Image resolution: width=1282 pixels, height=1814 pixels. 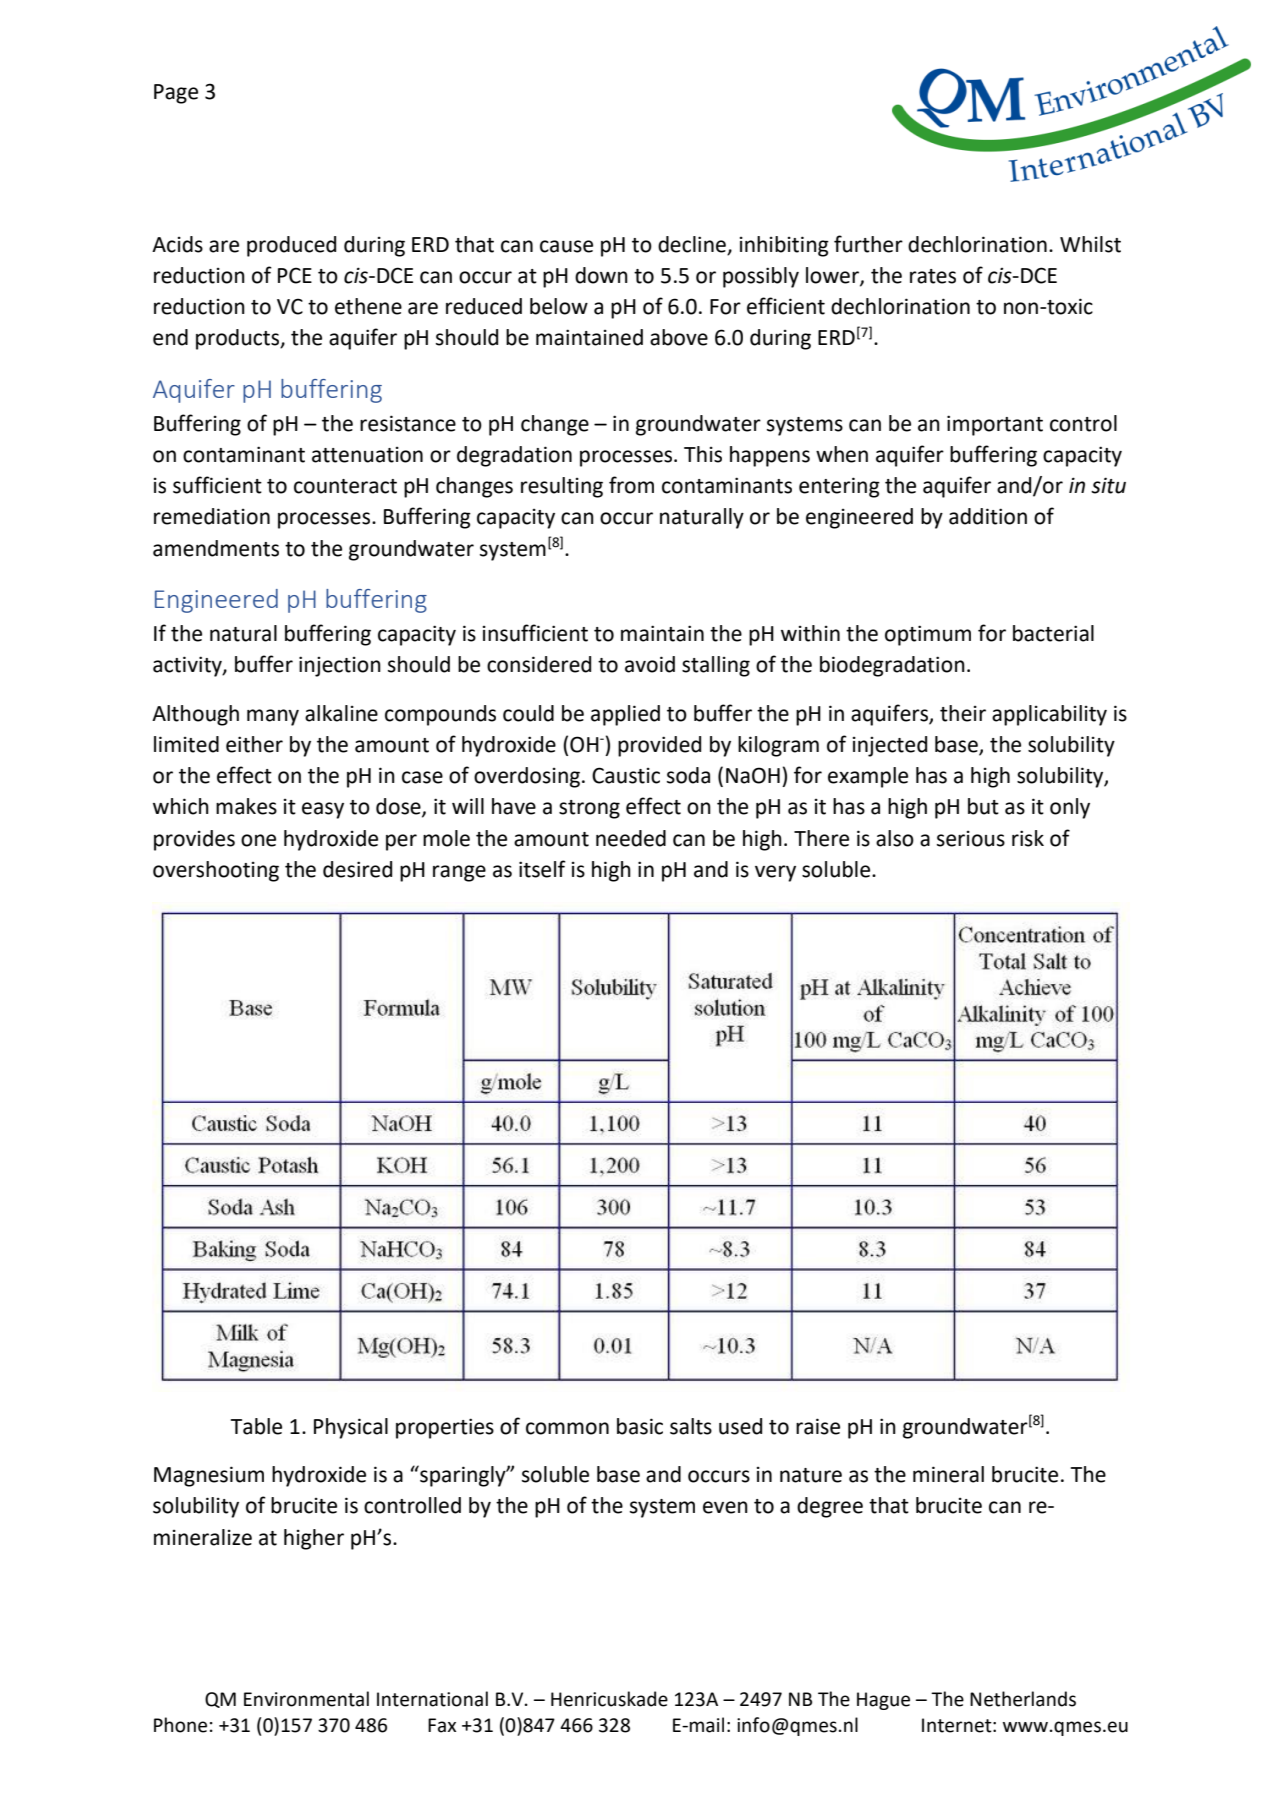 What do you see at coordinates (1053, 633) in the screenshot?
I see `bacterial` at bounding box center [1053, 633].
